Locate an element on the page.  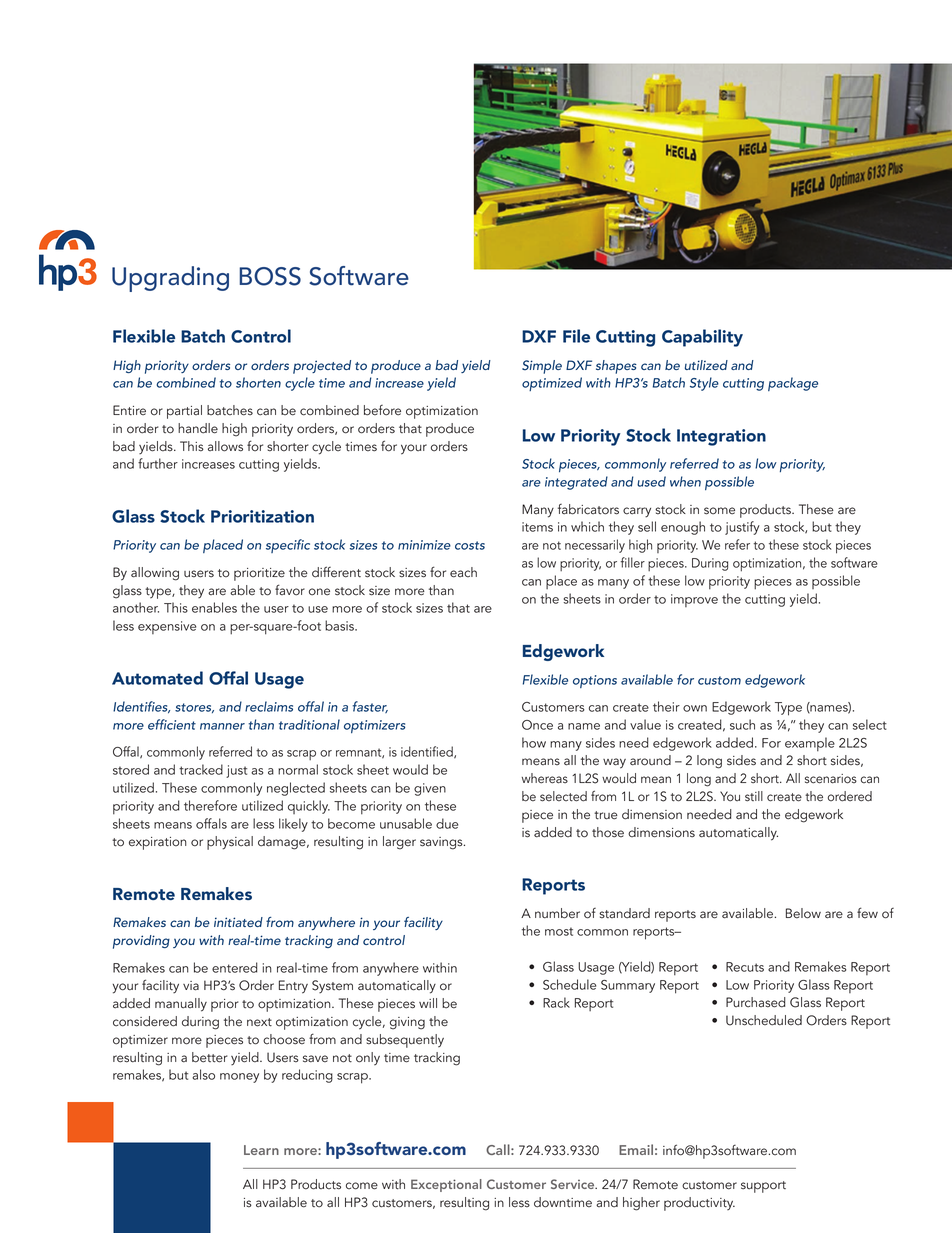
File is located at coordinates (576, 336).
